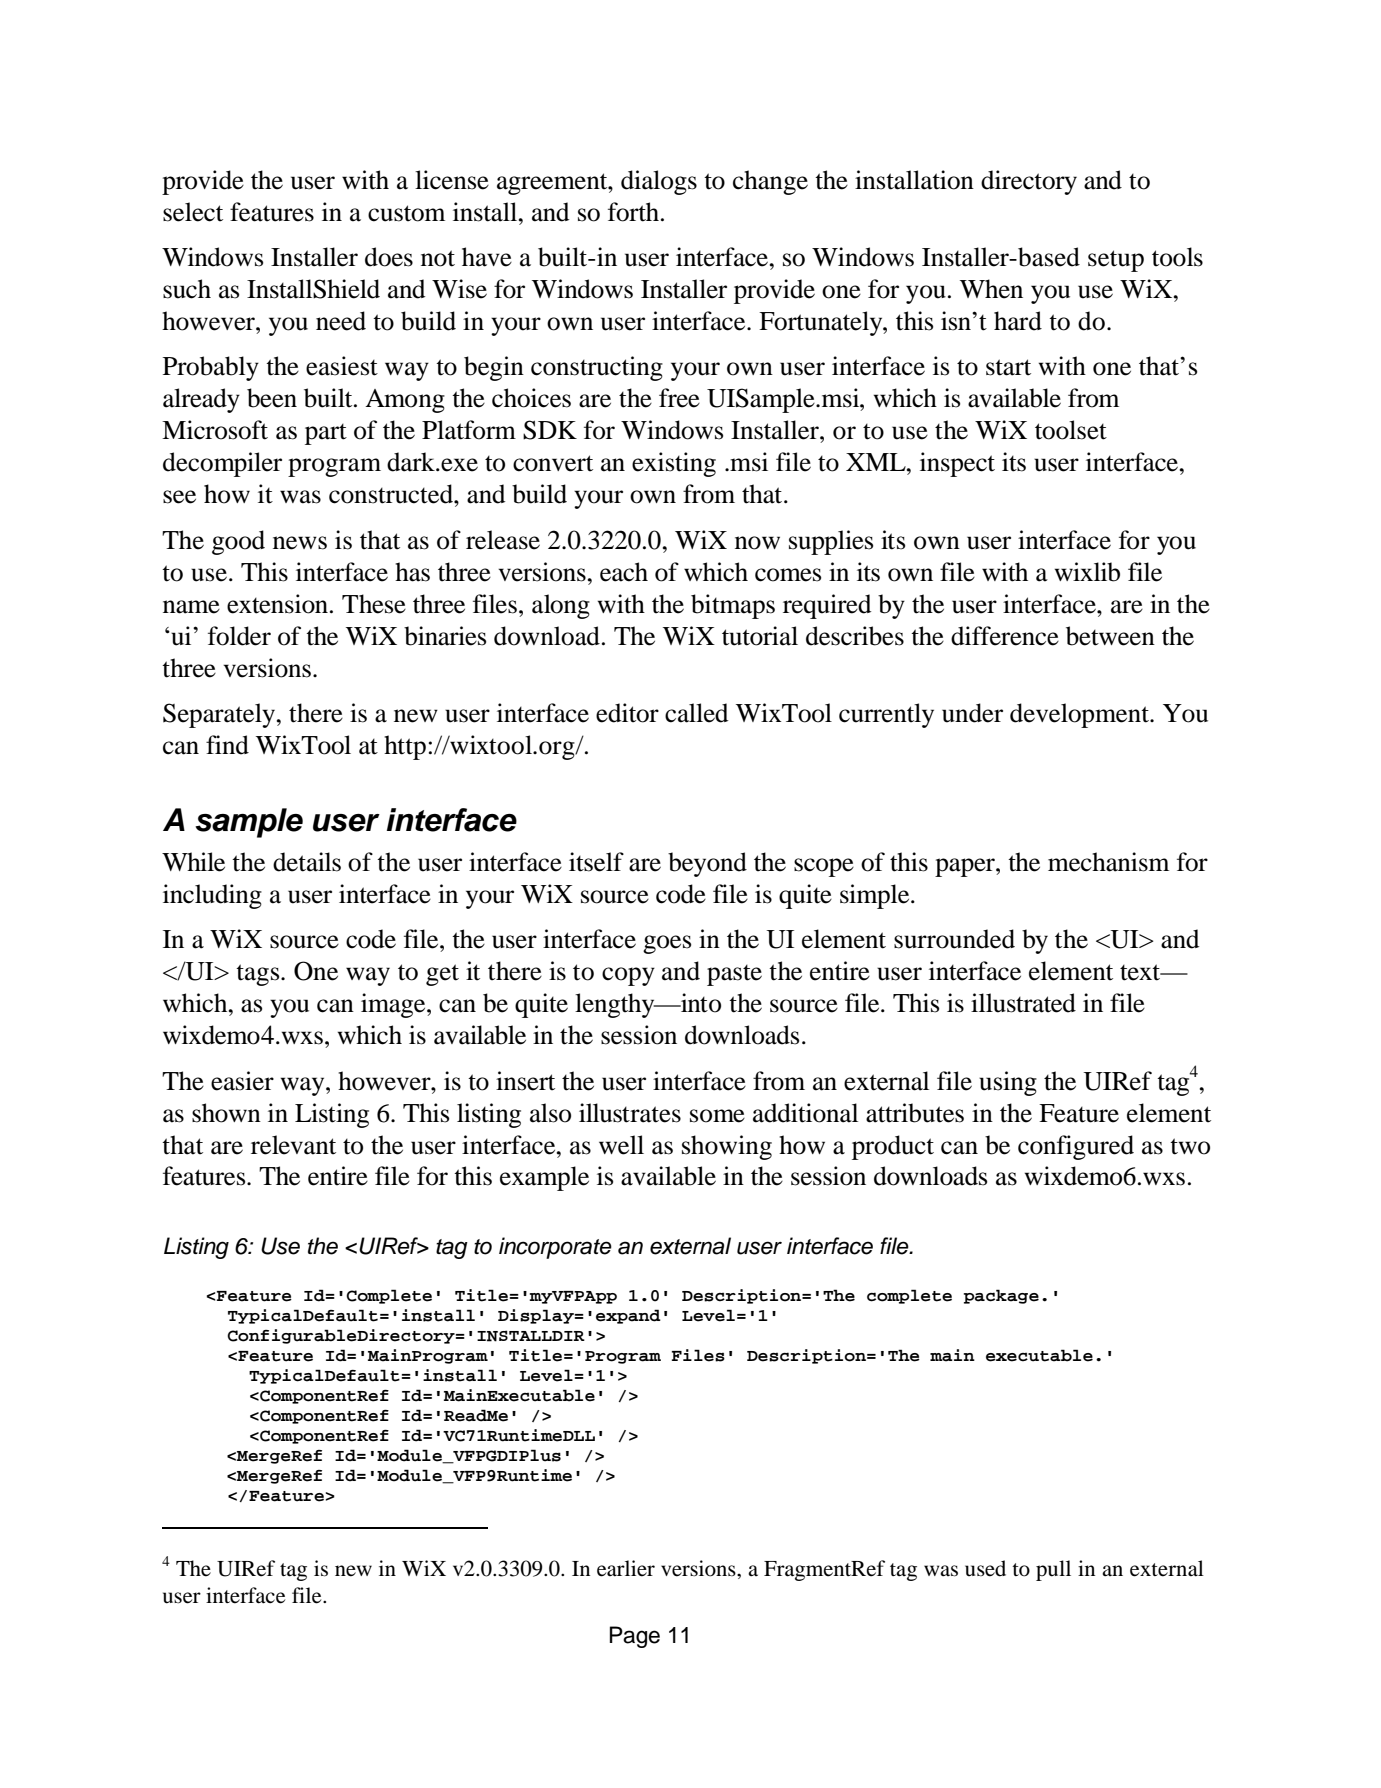 The width and height of the screenshot is (1381, 1788). What do you see at coordinates (307, 862) in the screenshot?
I see `details` at bounding box center [307, 862].
